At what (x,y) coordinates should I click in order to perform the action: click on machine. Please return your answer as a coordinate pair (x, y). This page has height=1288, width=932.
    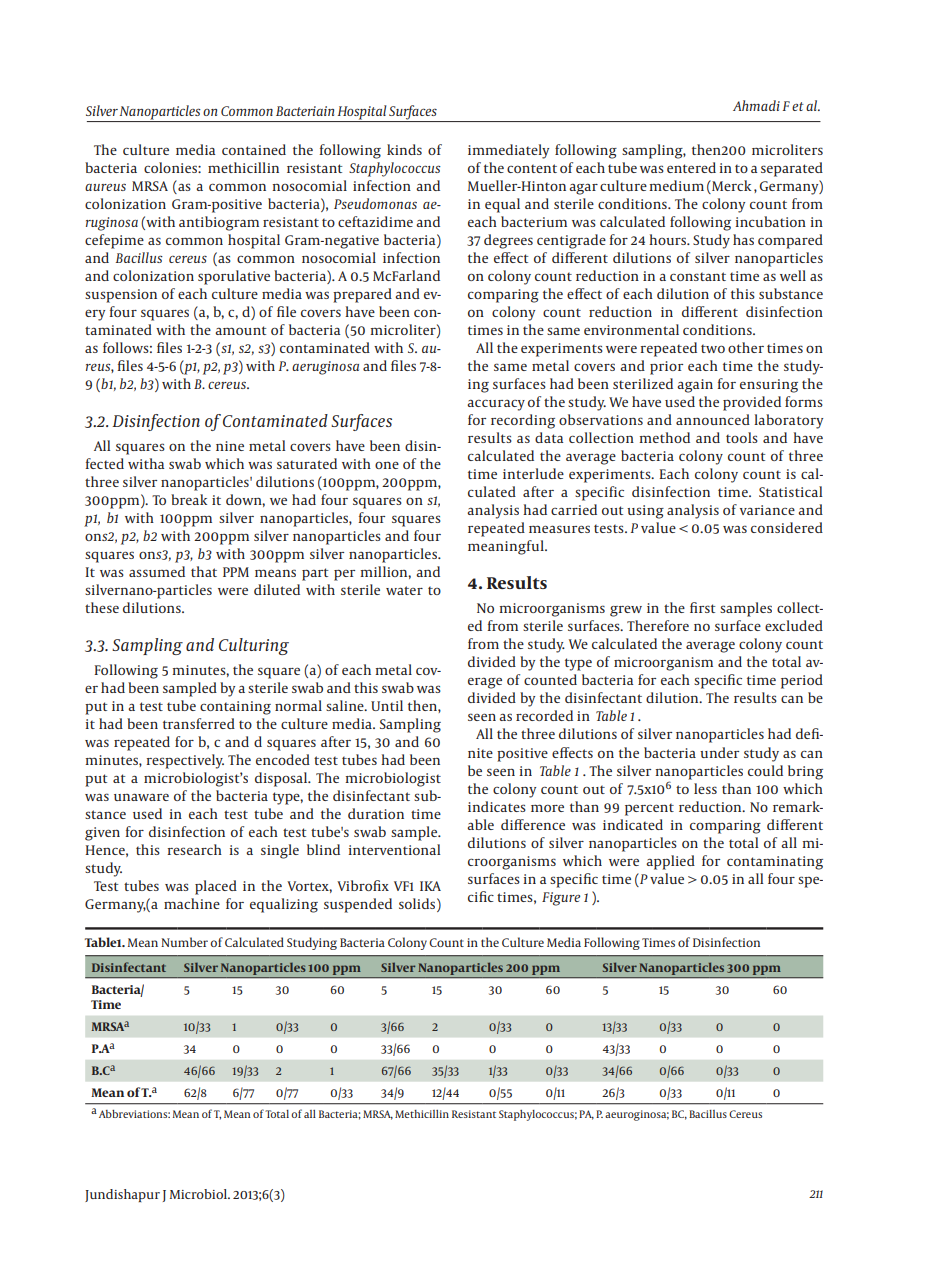
    Looking at the image, I should click on (192, 903).
